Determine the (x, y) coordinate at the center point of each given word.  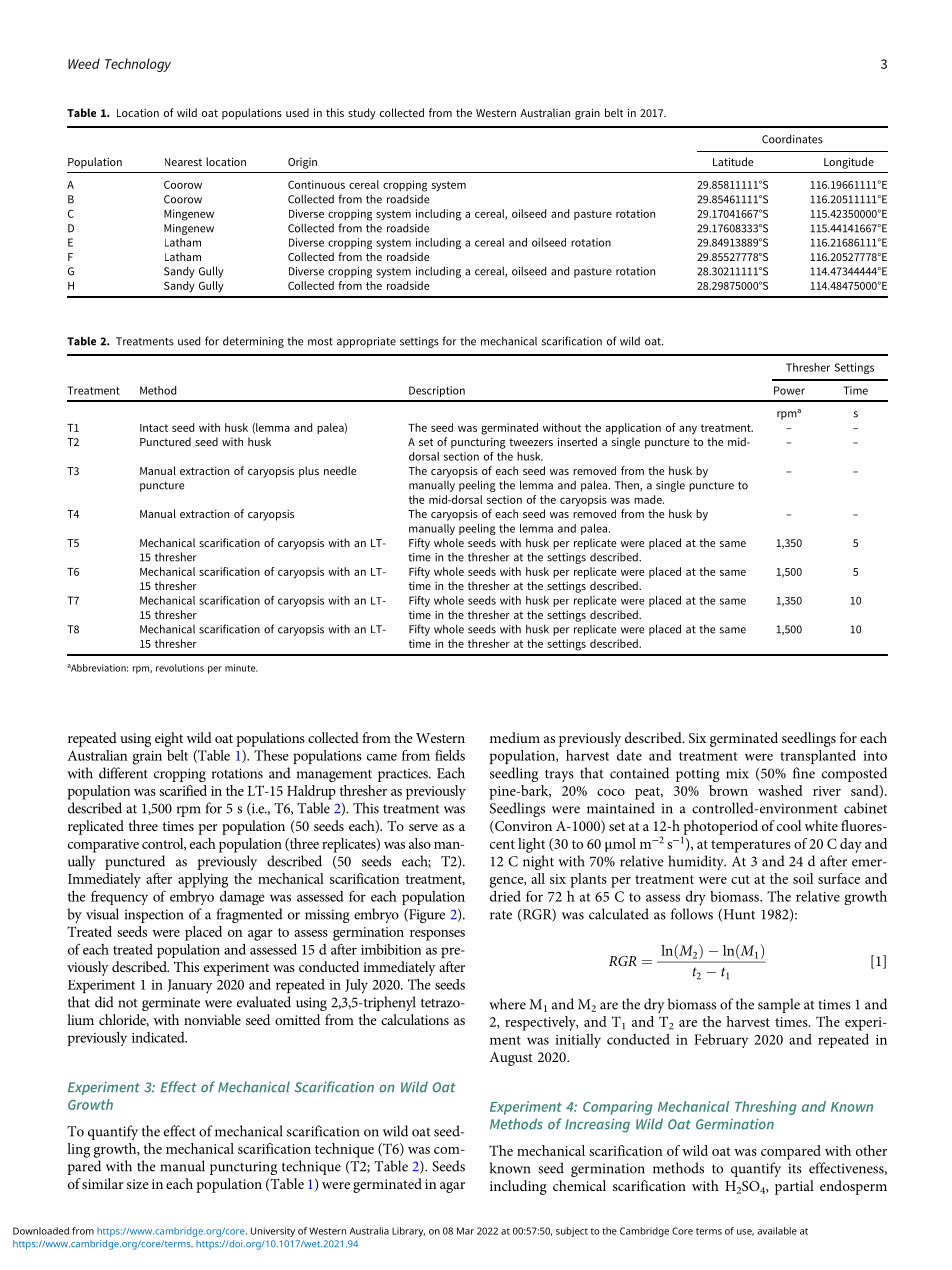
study (362, 114)
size (138, 1184)
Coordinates (792, 139)
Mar (465, 1231)
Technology (138, 65)
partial (794, 1187)
